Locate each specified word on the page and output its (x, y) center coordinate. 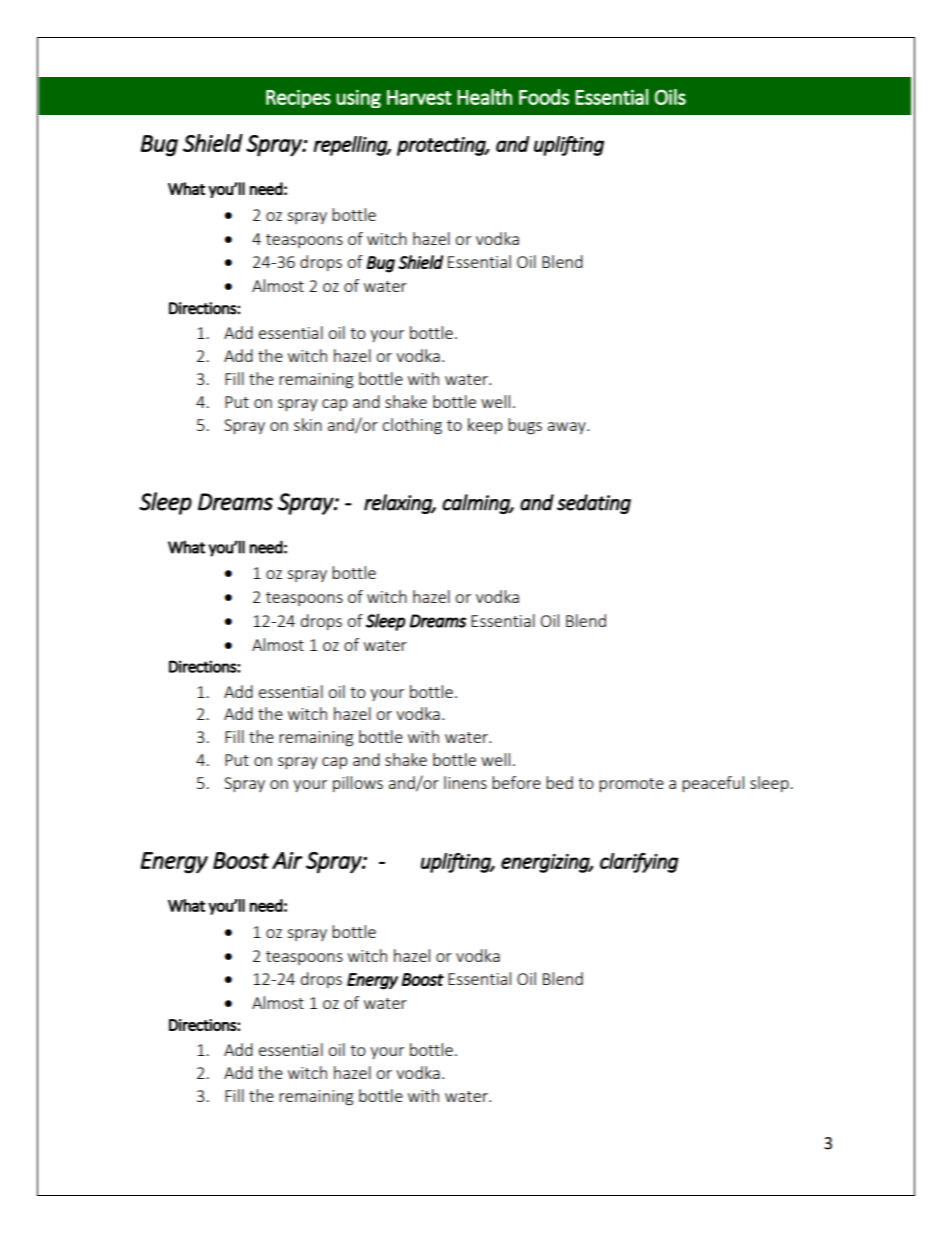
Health (484, 97)
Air (287, 860)
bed (559, 782)
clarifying (639, 863)
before (516, 782)
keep (485, 426)
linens (465, 782)
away (568, 428)
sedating (594, 504)
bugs (525, 426)
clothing (412, 426)
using (358, 98)
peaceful (713, 784)
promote (631, 785)
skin (308, 424)
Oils (670, 97)
